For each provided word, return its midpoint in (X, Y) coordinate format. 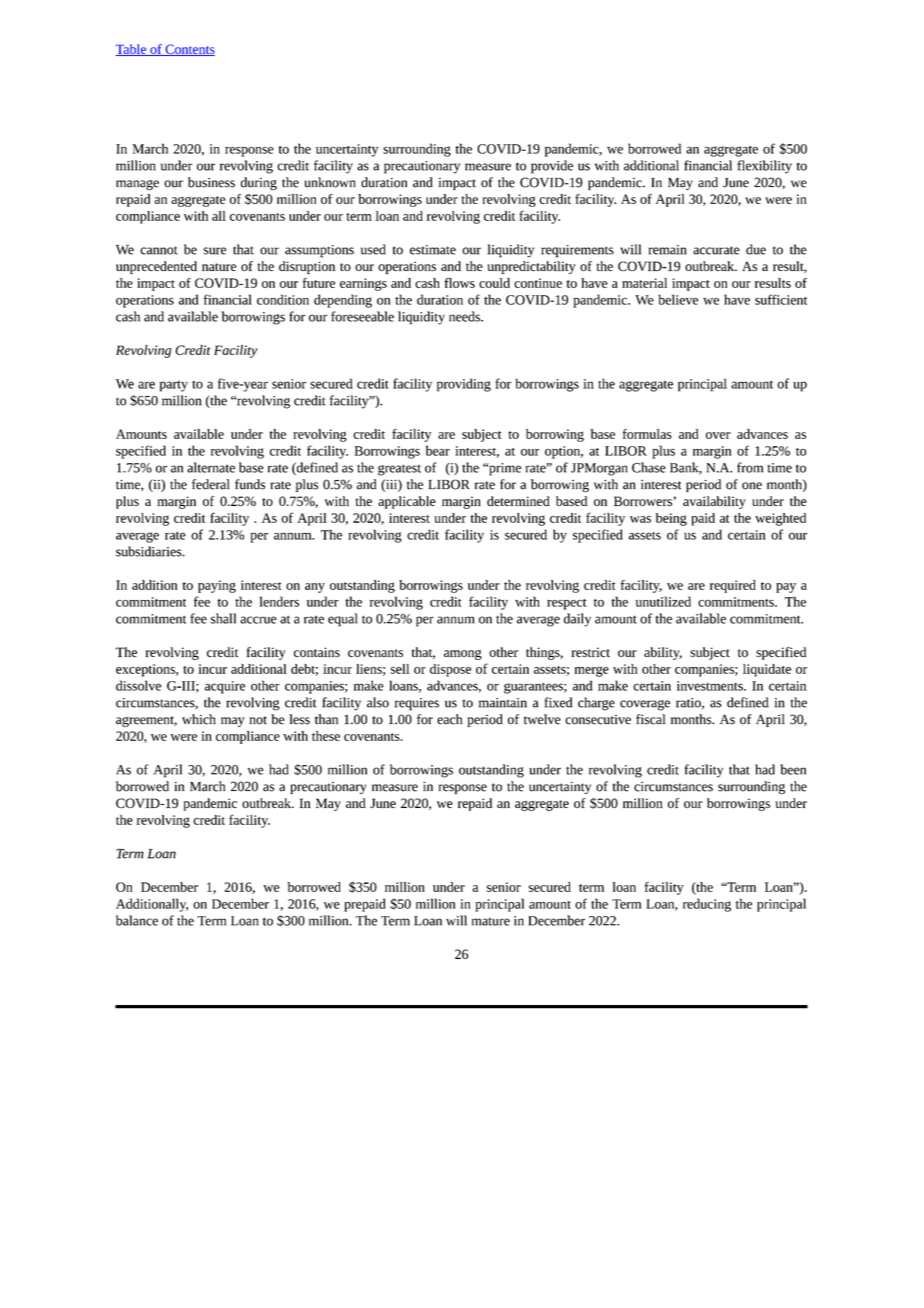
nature (219, 267)
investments (711, 686)
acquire (225, 687)
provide (552, 167)
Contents (189, 50)
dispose (450, 670)
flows (459, 283)
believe (678, 299)
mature (491, 922)
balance (137, 920)
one (752, 486)
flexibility (764, 167)
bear (438, 450)
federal (211, 484)
